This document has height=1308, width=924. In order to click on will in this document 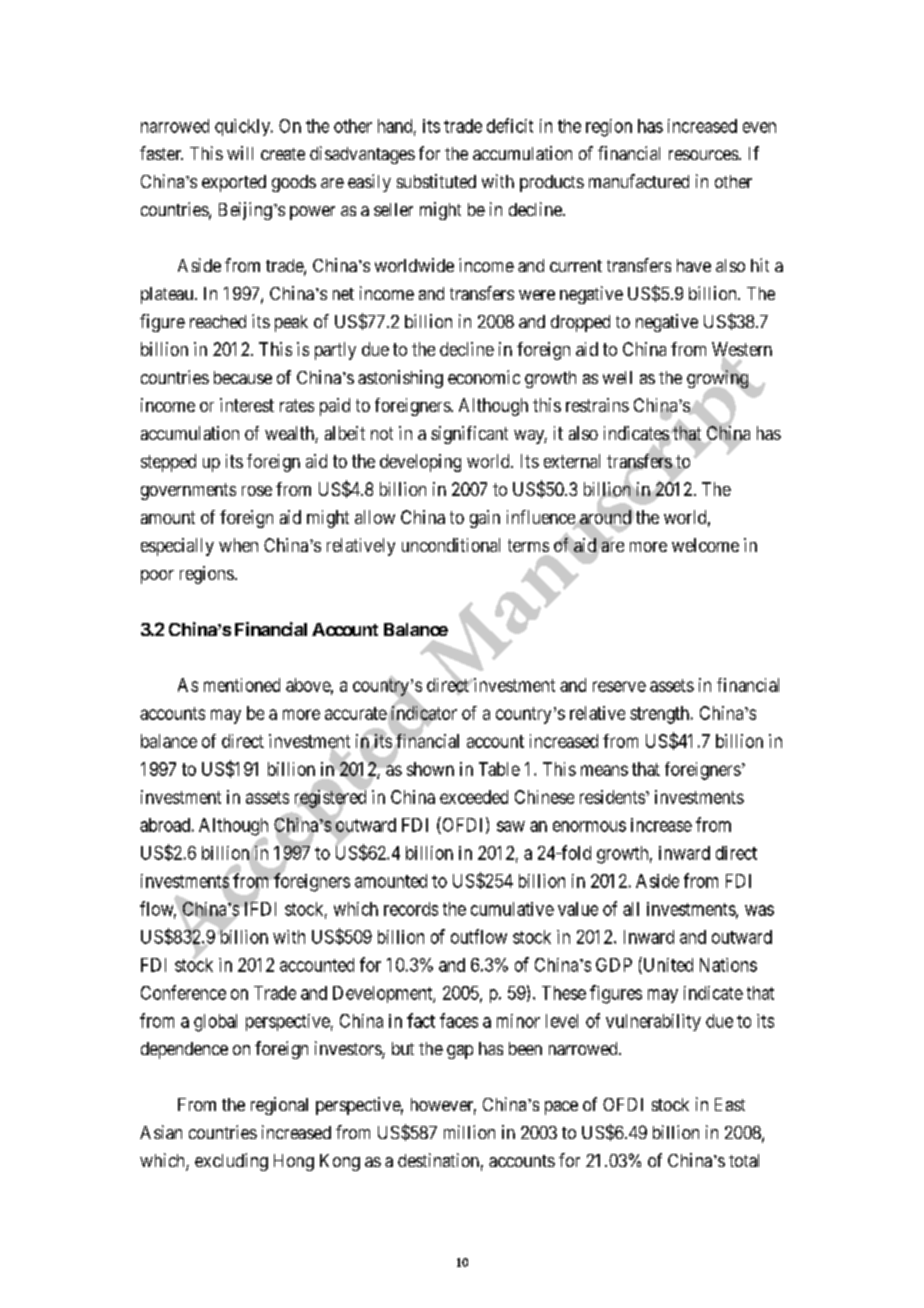, I will do `click(240, 153)`.
